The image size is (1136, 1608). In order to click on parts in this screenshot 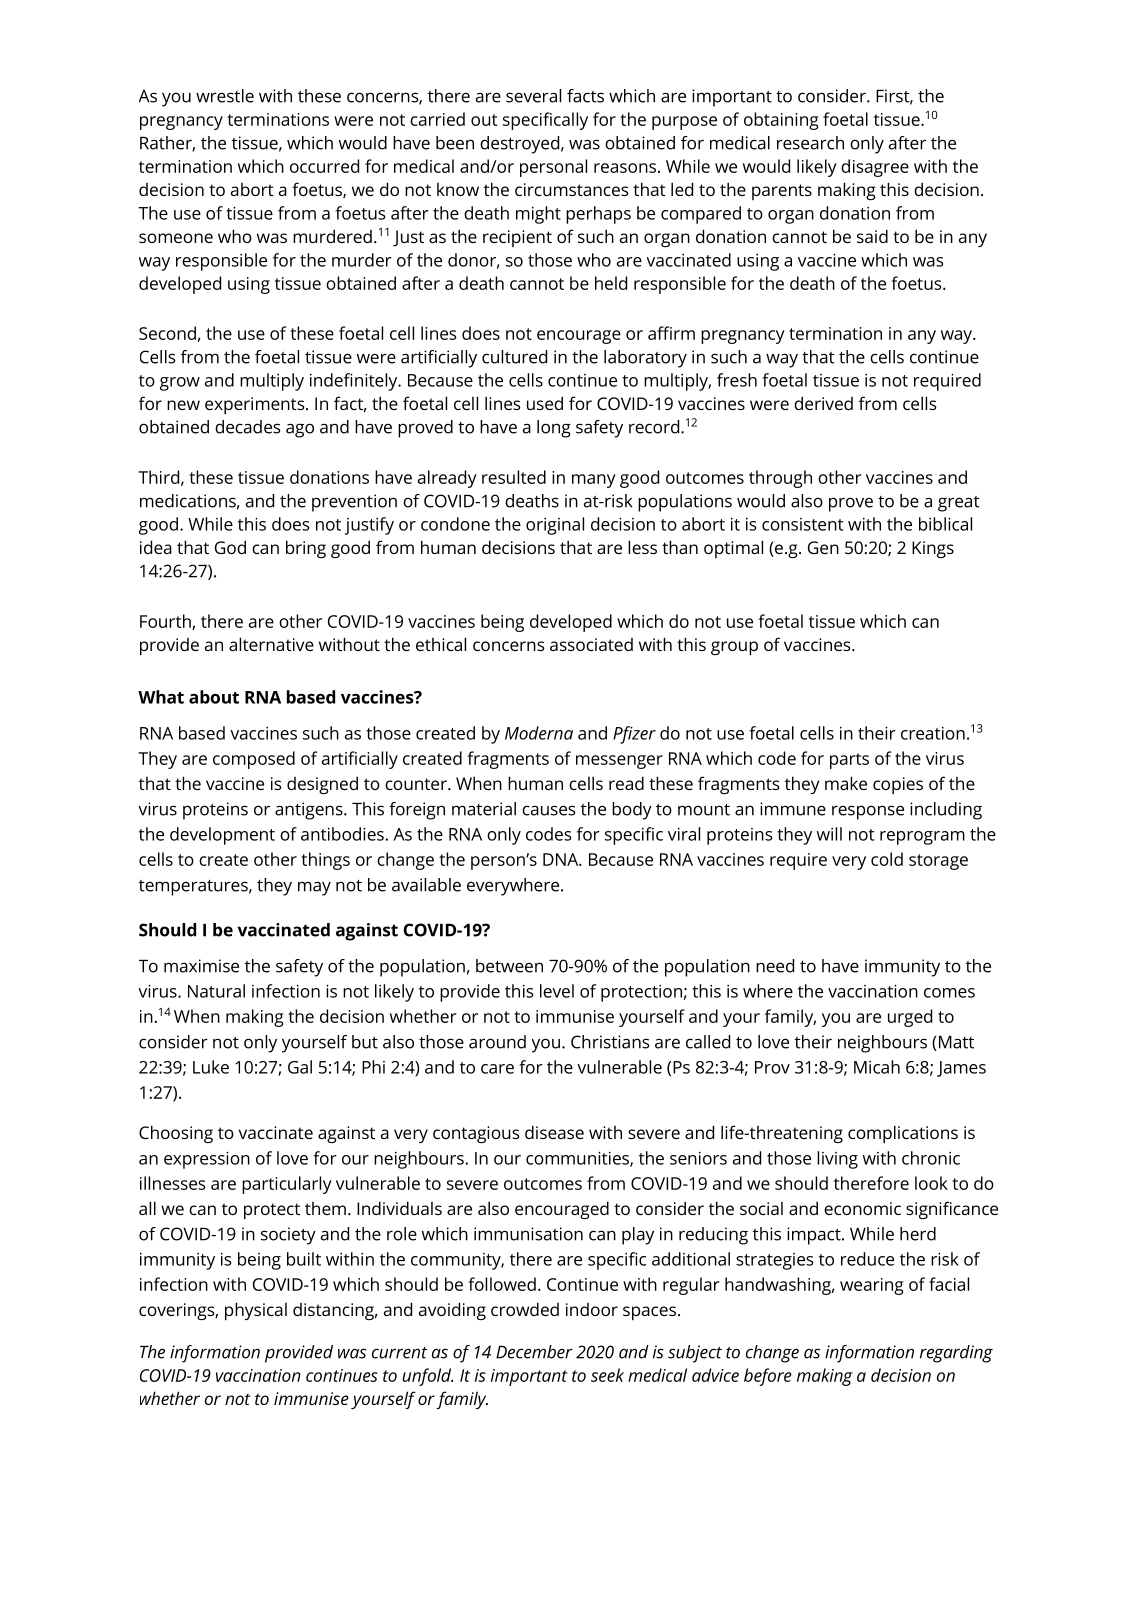, I will do `click(849, 761)`.
